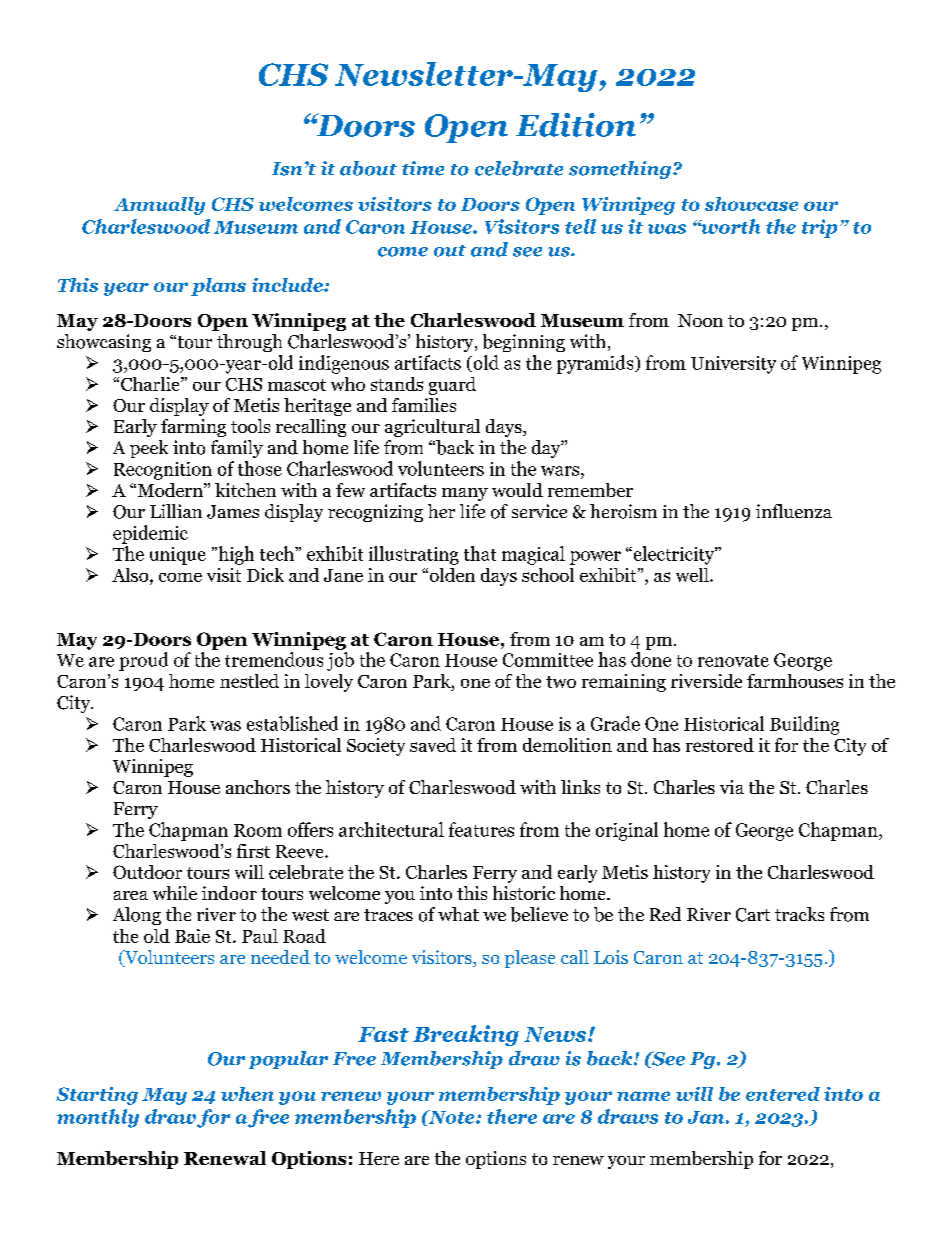 This document has height=1233, width=952. I want to click on time, so click(423, 168).
